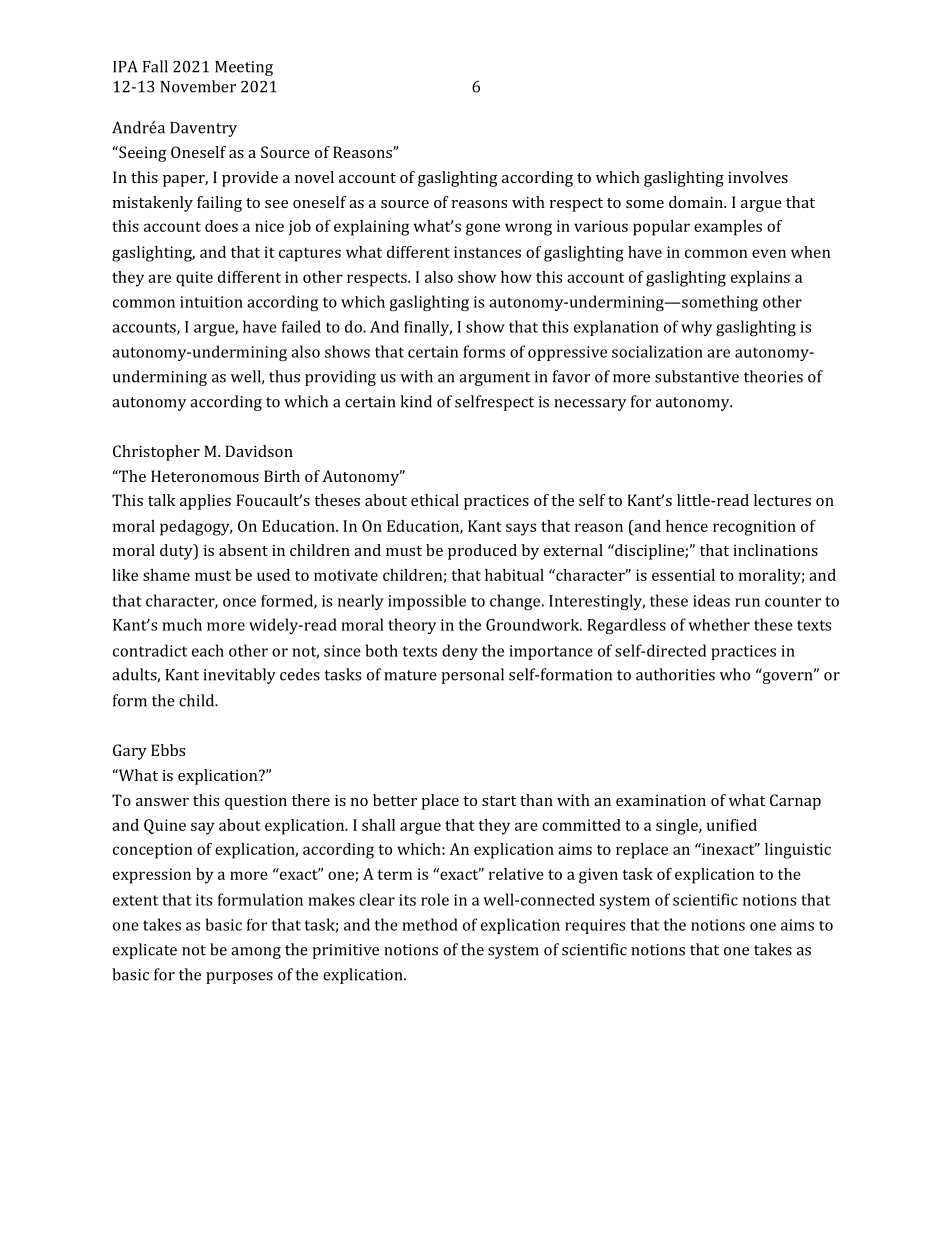 This document has width=952, height=1233. What do you see at coordinates (314, 177) in the document?
I see `novel` at bounding box center [314, 177].
